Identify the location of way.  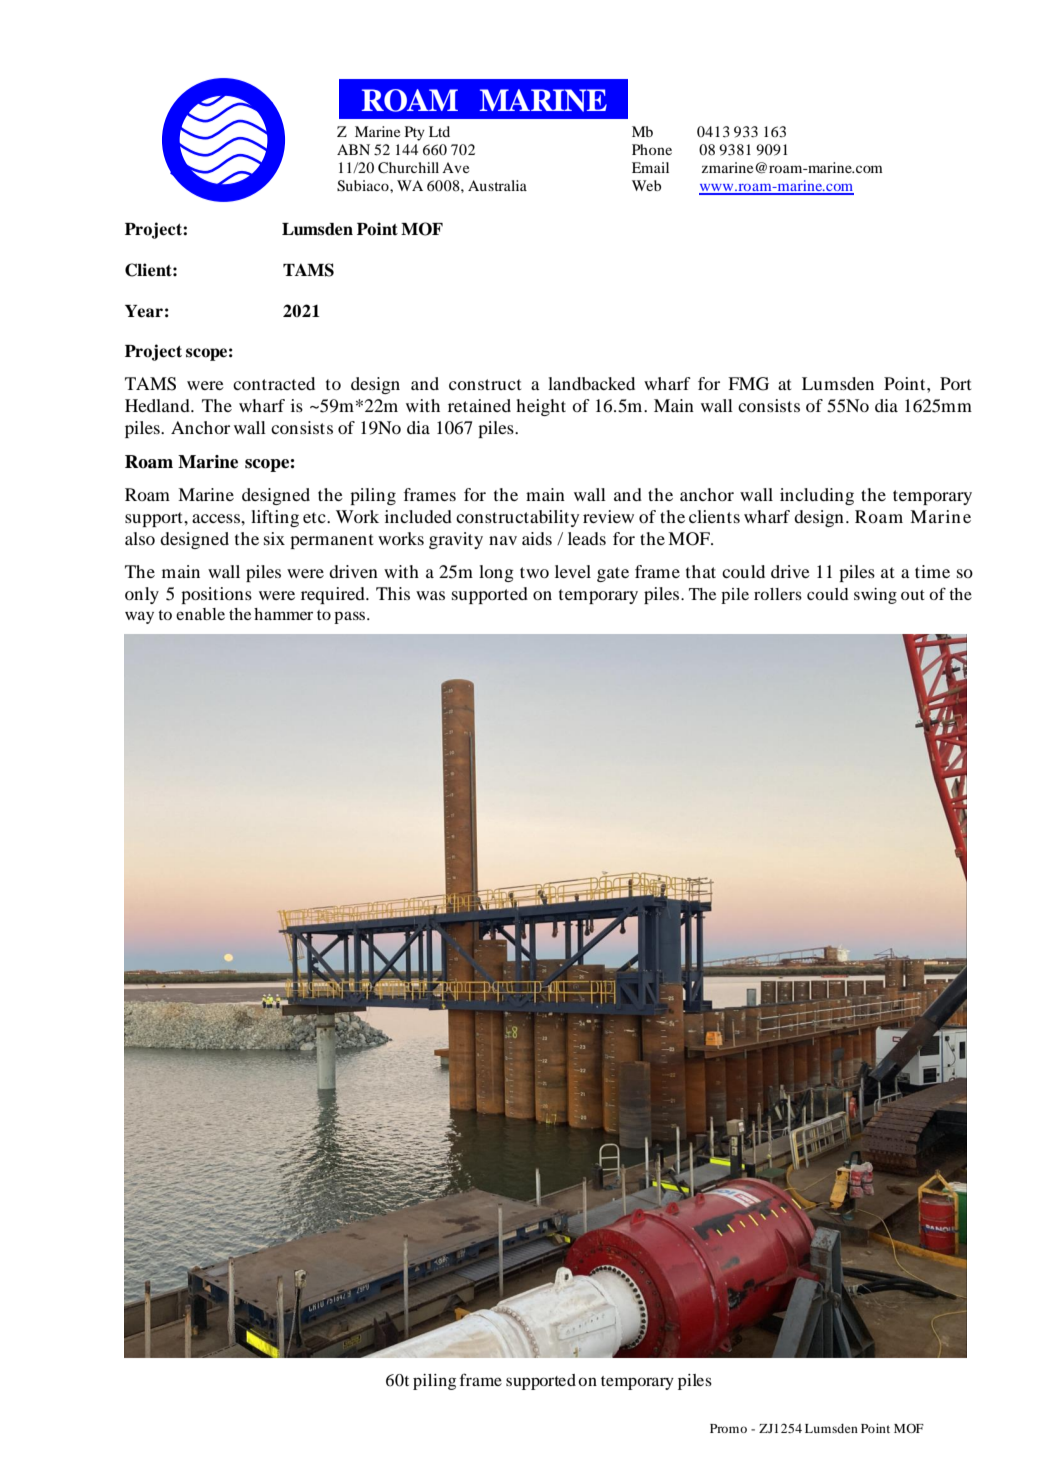
(139, 617).
